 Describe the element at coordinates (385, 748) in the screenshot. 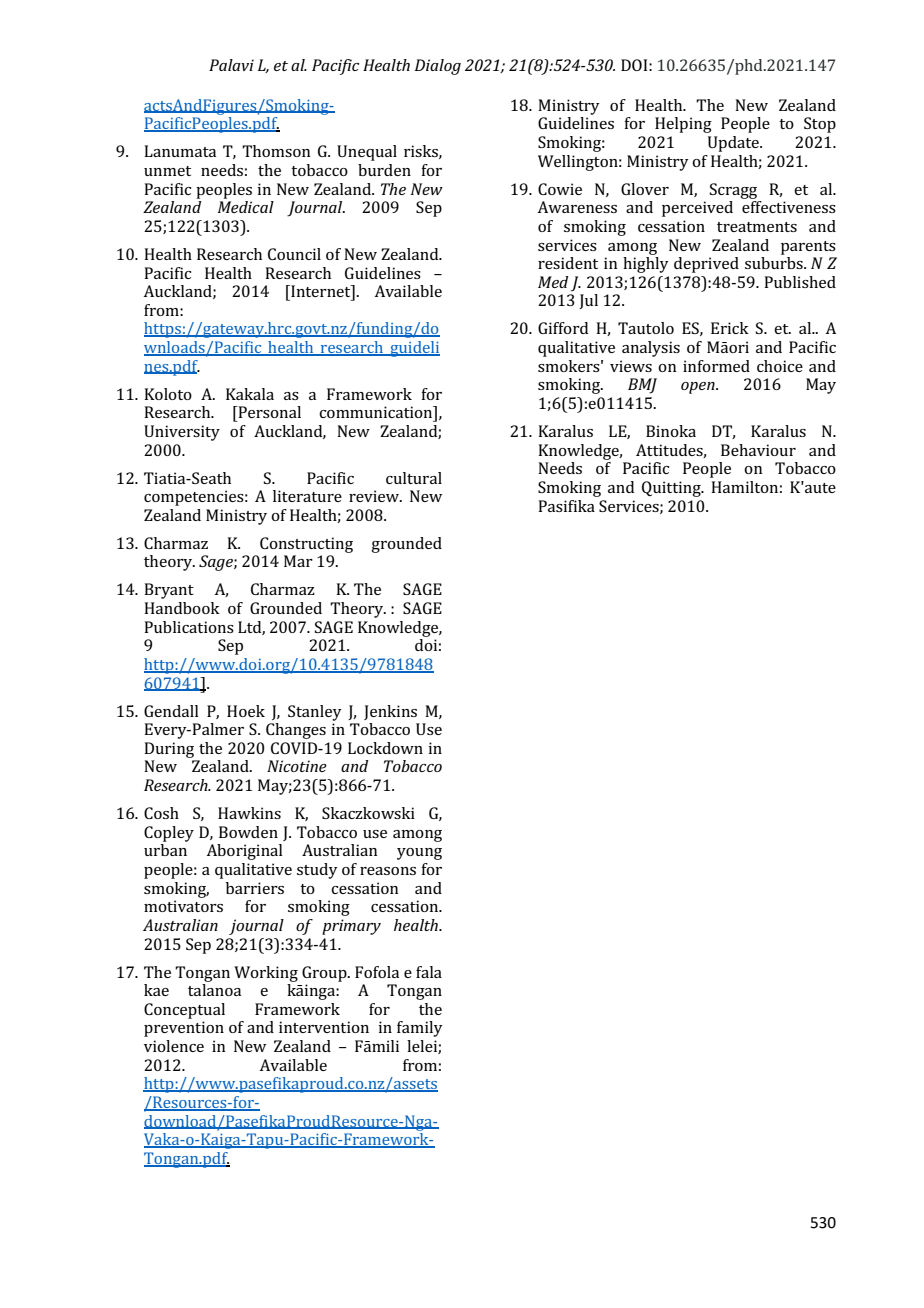

I see `Lockdown` at that location.
